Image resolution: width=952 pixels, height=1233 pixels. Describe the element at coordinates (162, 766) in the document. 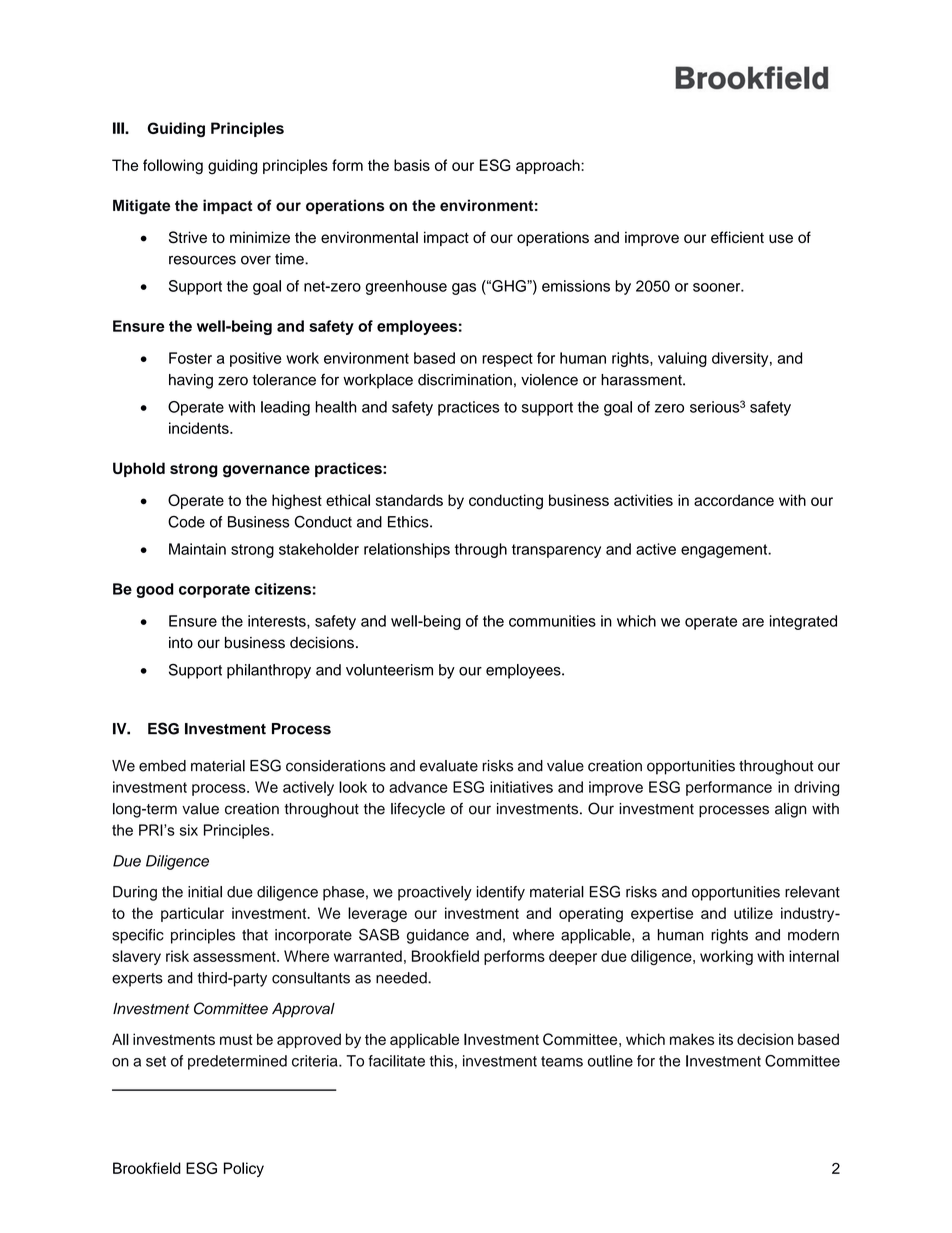

I see `embed` at that location.
